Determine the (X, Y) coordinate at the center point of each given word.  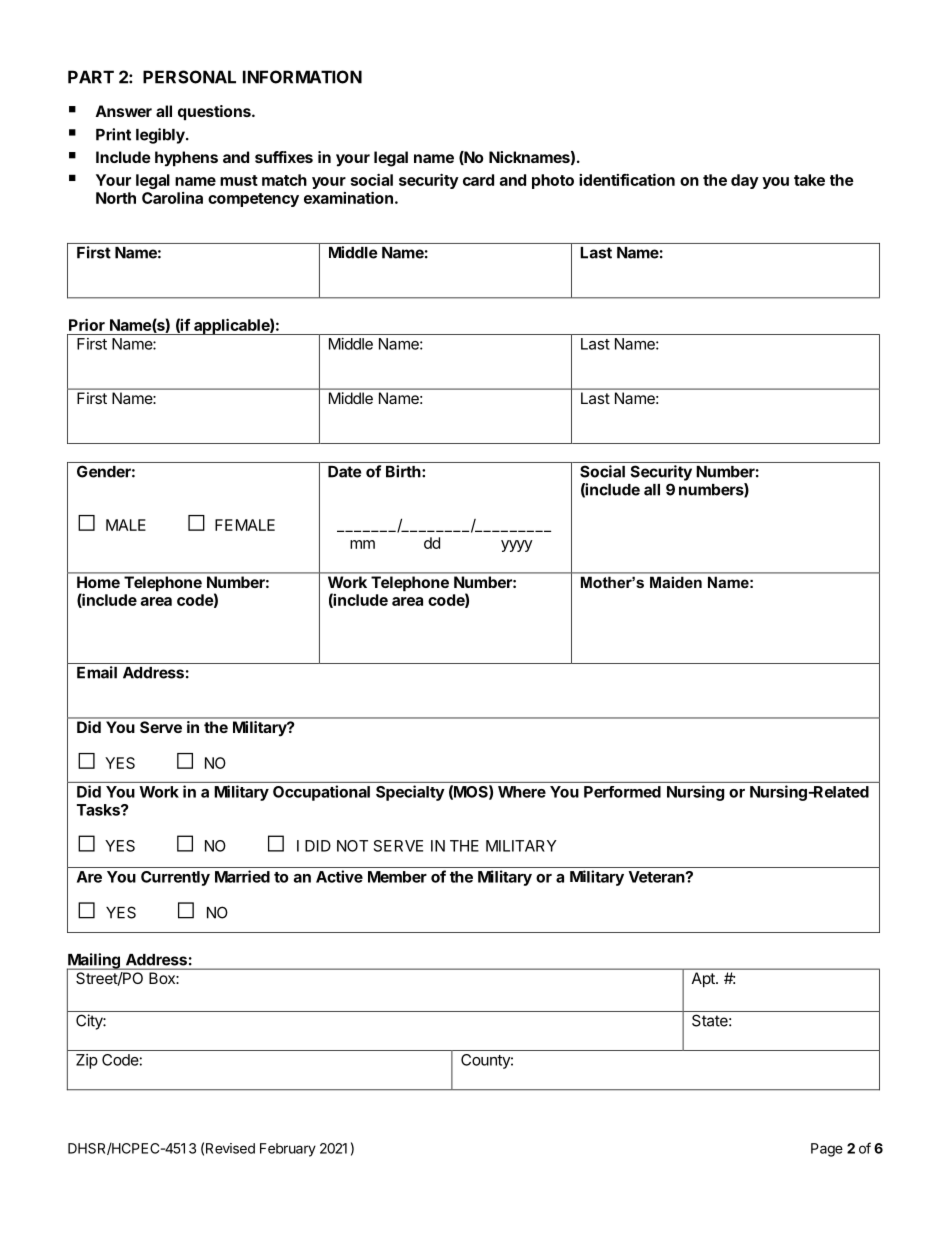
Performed (622, 792)
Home (98, 582)
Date (344, 472)
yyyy (517, 546)
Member (397, 877)
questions (215, 113)
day (745, 181)
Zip (87, 1061)
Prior (87, 324)
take (809, 180)
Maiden (676, 582)
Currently (175, 878)
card (478, 180)
